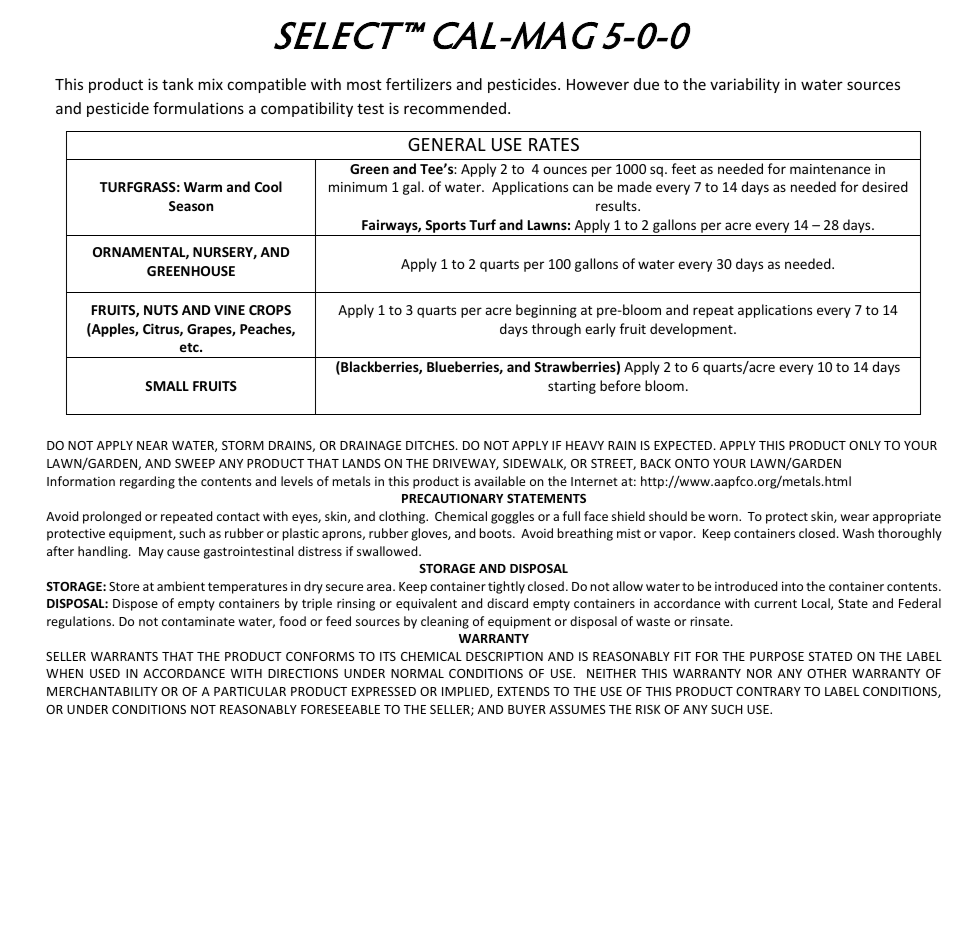  What do you see at coordinates (745, 85) in the screenshot?
I see `variability` at bounding box center [745, 85].
